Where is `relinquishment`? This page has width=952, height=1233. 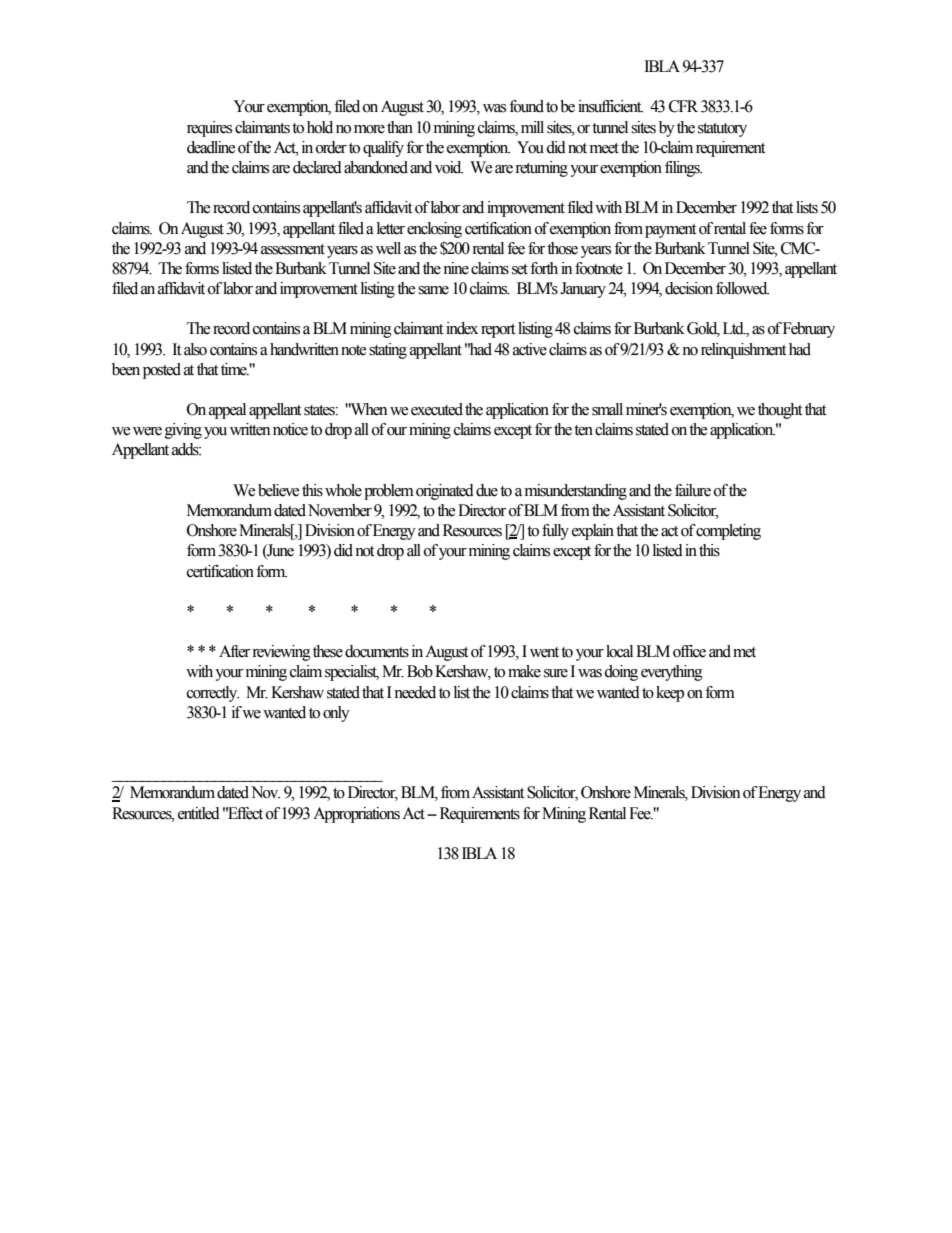 relinquishment is located at coordinates (743, 351).
